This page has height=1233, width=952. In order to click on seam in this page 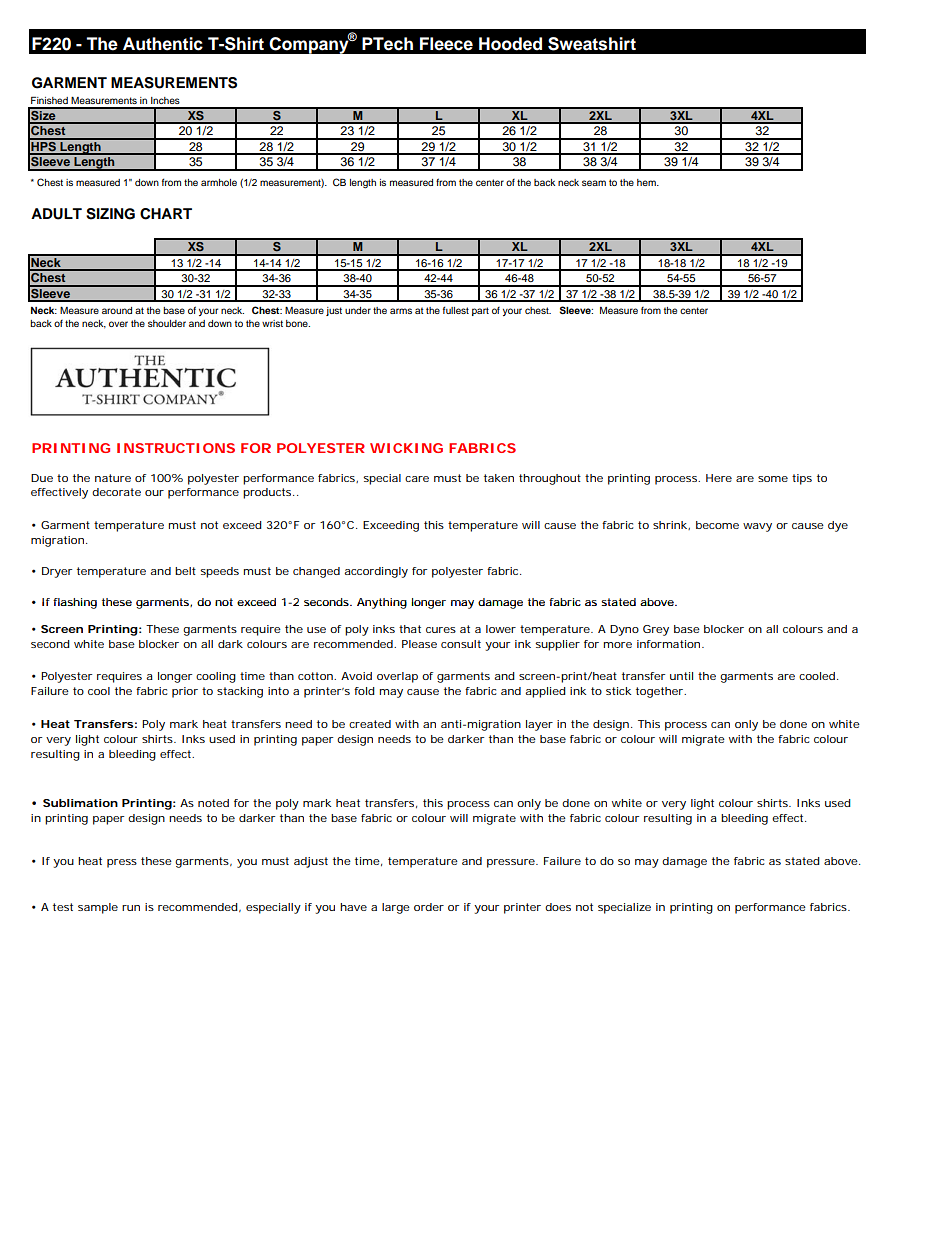, I will do `click(594, 183)`.
